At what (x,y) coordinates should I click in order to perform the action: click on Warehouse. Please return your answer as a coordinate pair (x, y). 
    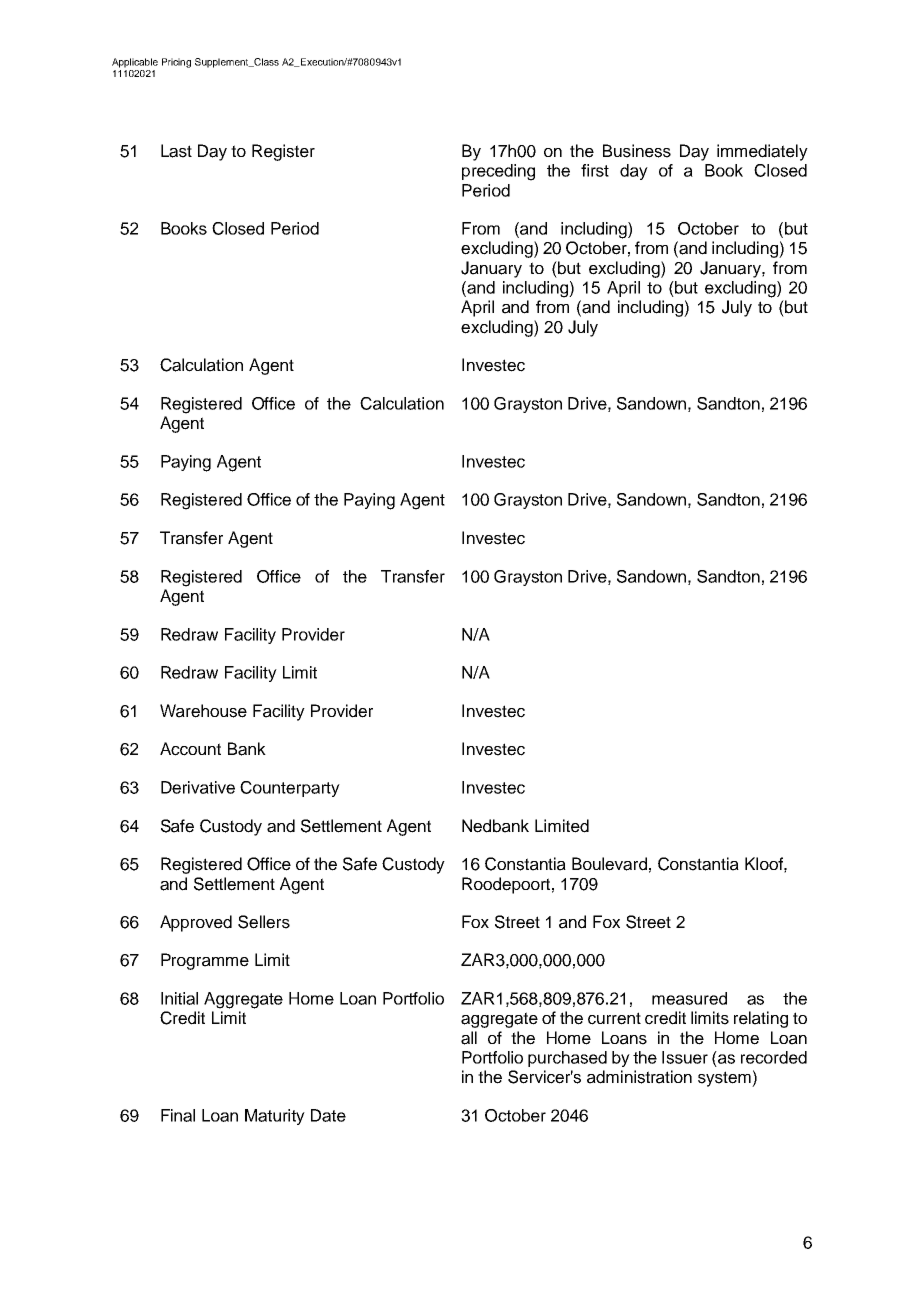
    Looking at the image, I should click on (203, 711).
